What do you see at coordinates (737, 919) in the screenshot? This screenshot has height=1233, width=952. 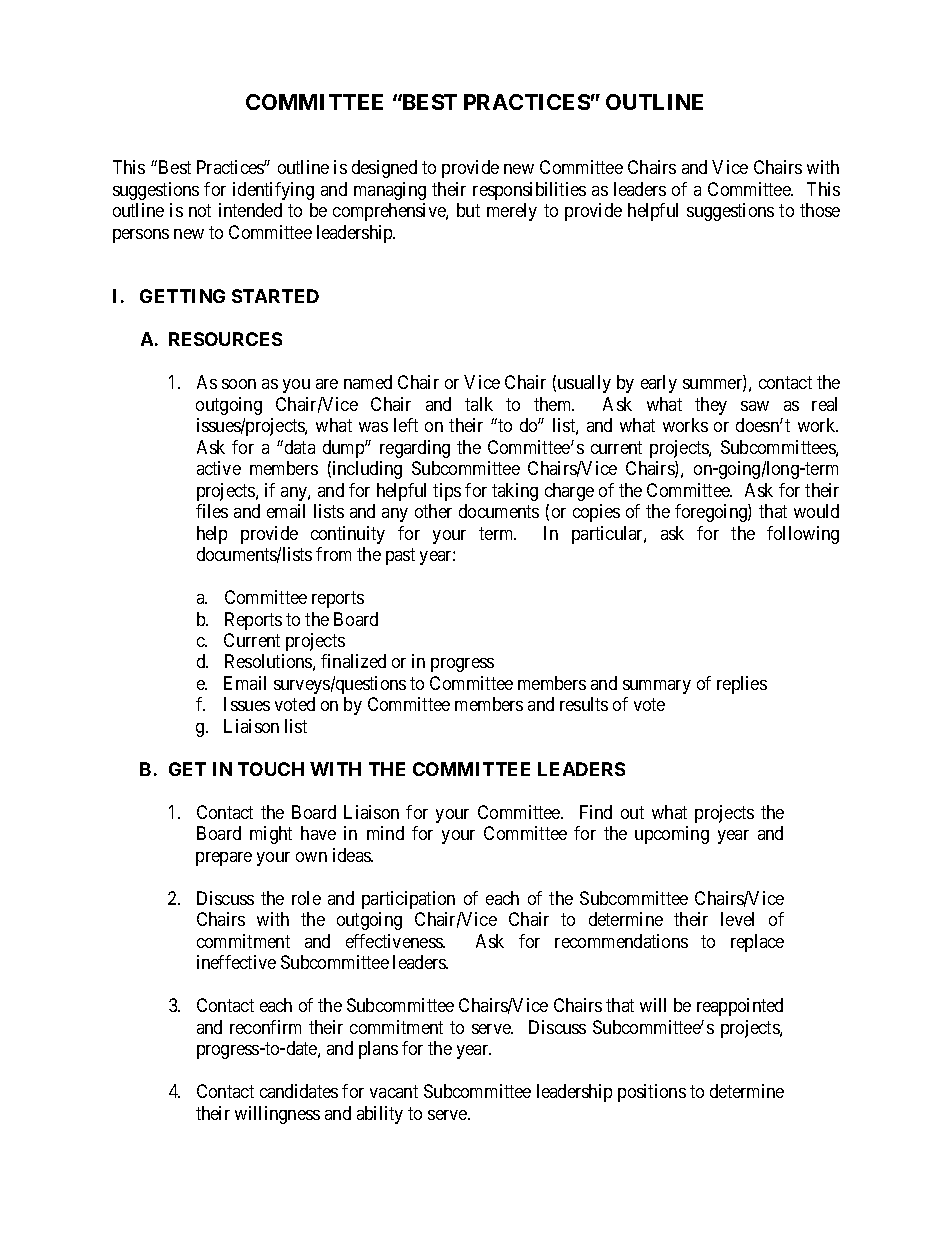 I see `level` at bounding box center [737, 919].
